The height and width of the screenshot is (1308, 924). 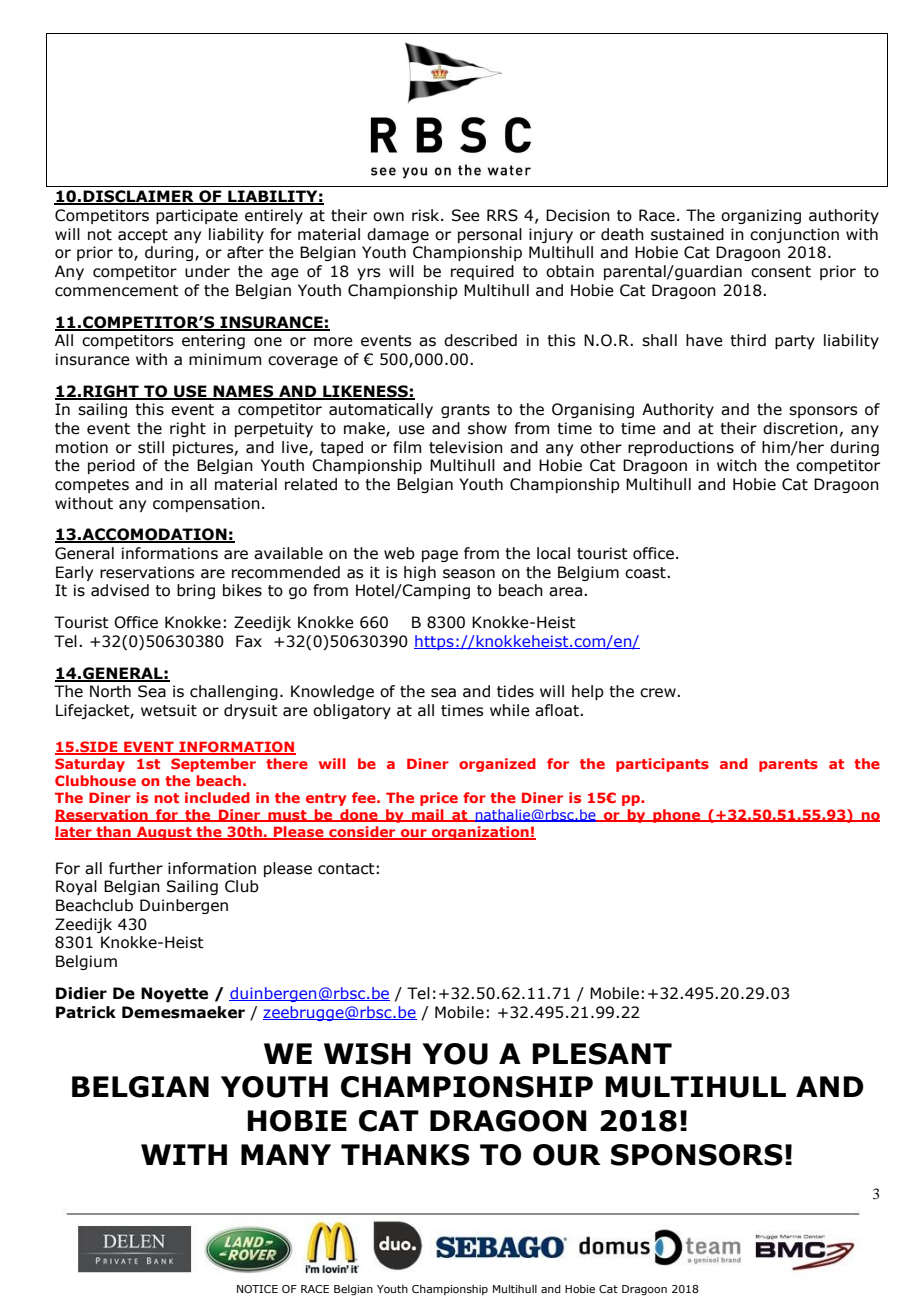 I want to click on damage, so click(x=398, y=235).
